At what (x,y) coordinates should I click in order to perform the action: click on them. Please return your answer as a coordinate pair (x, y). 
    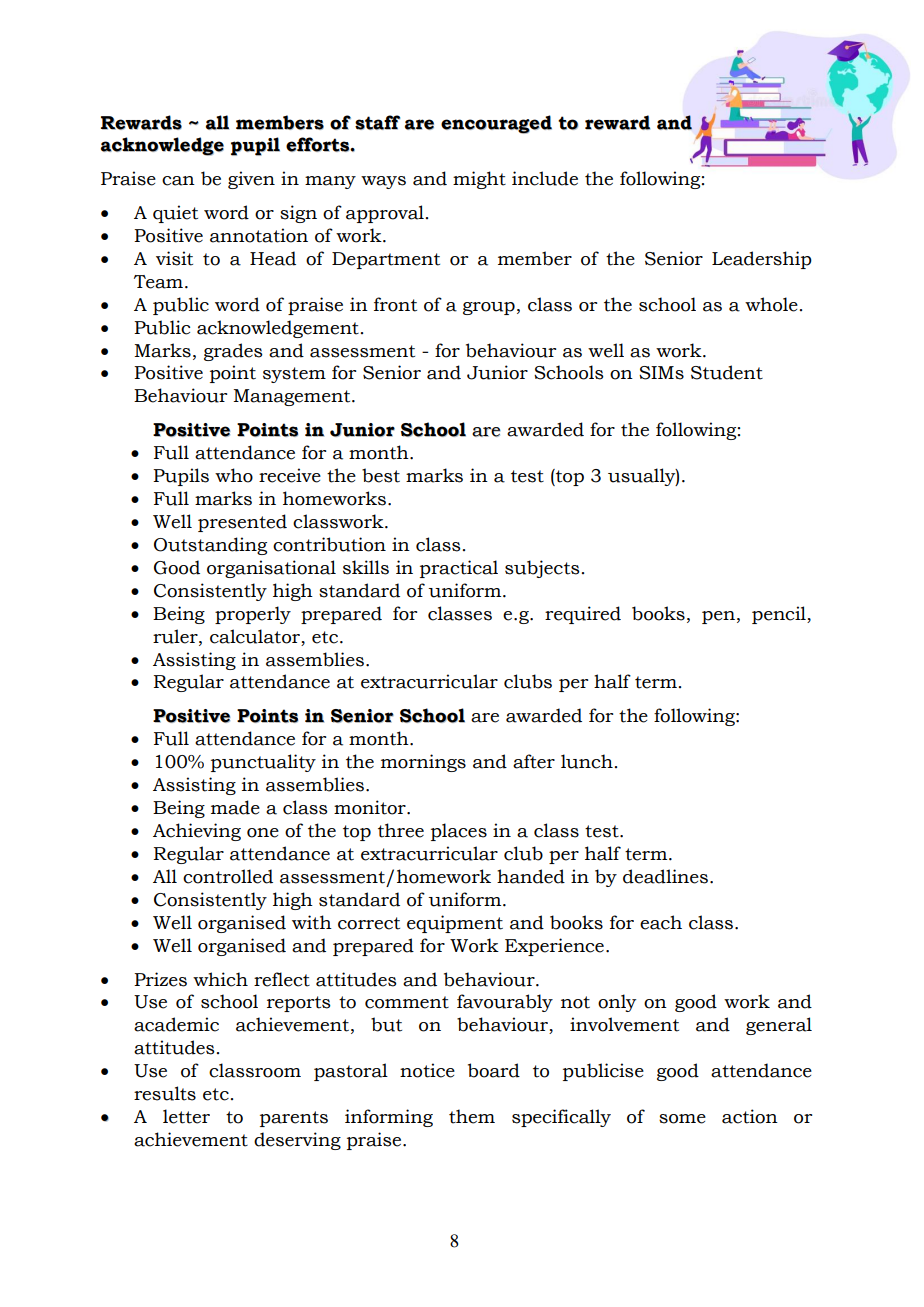
    Looking at the image, I should click on (472, 1116).
